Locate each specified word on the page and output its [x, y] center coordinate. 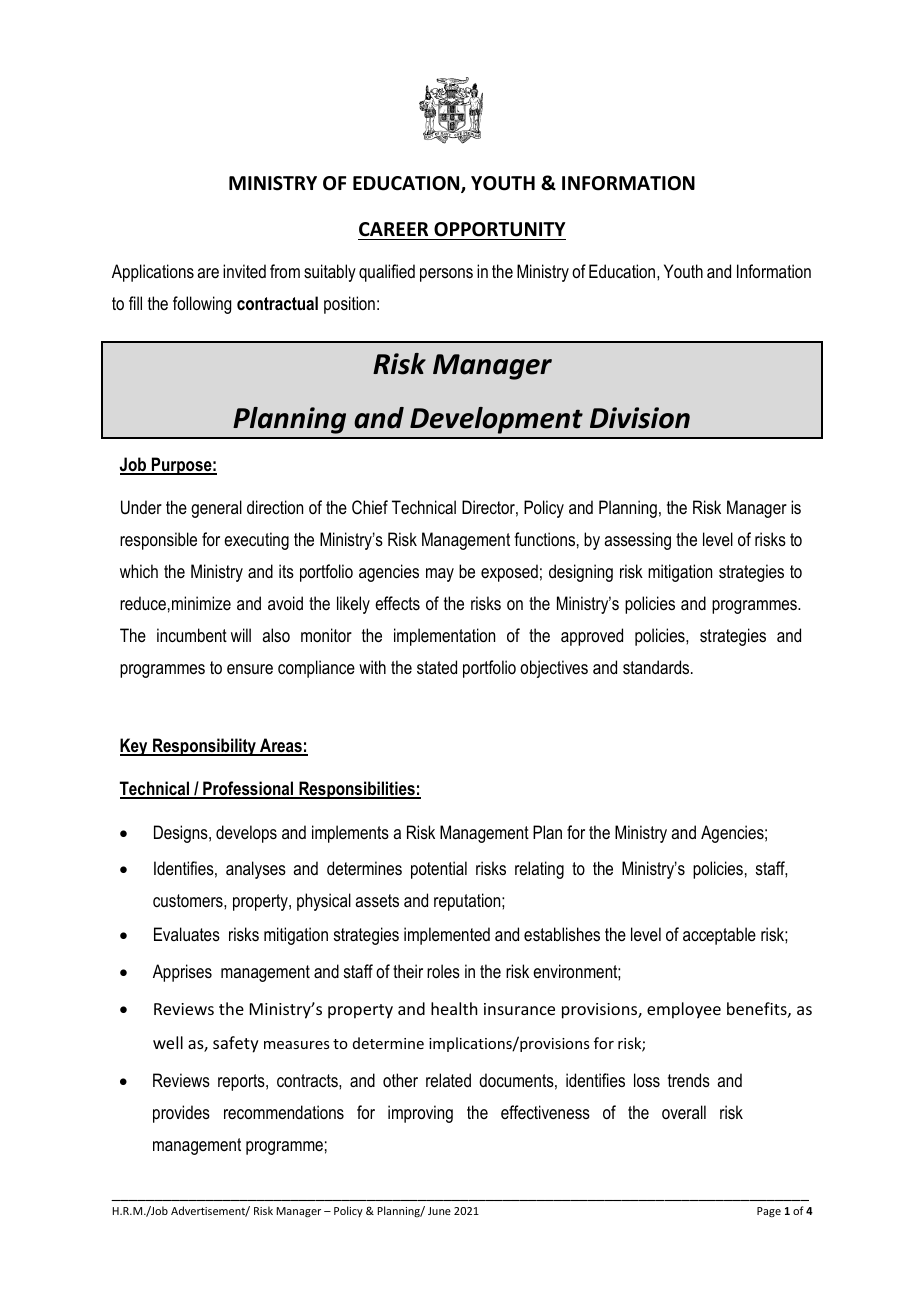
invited [244, 271]
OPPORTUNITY [500, 229]
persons [446, 275]
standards [657, 667]
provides [181, 1114]
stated [437, 667]
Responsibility [204, 747]
